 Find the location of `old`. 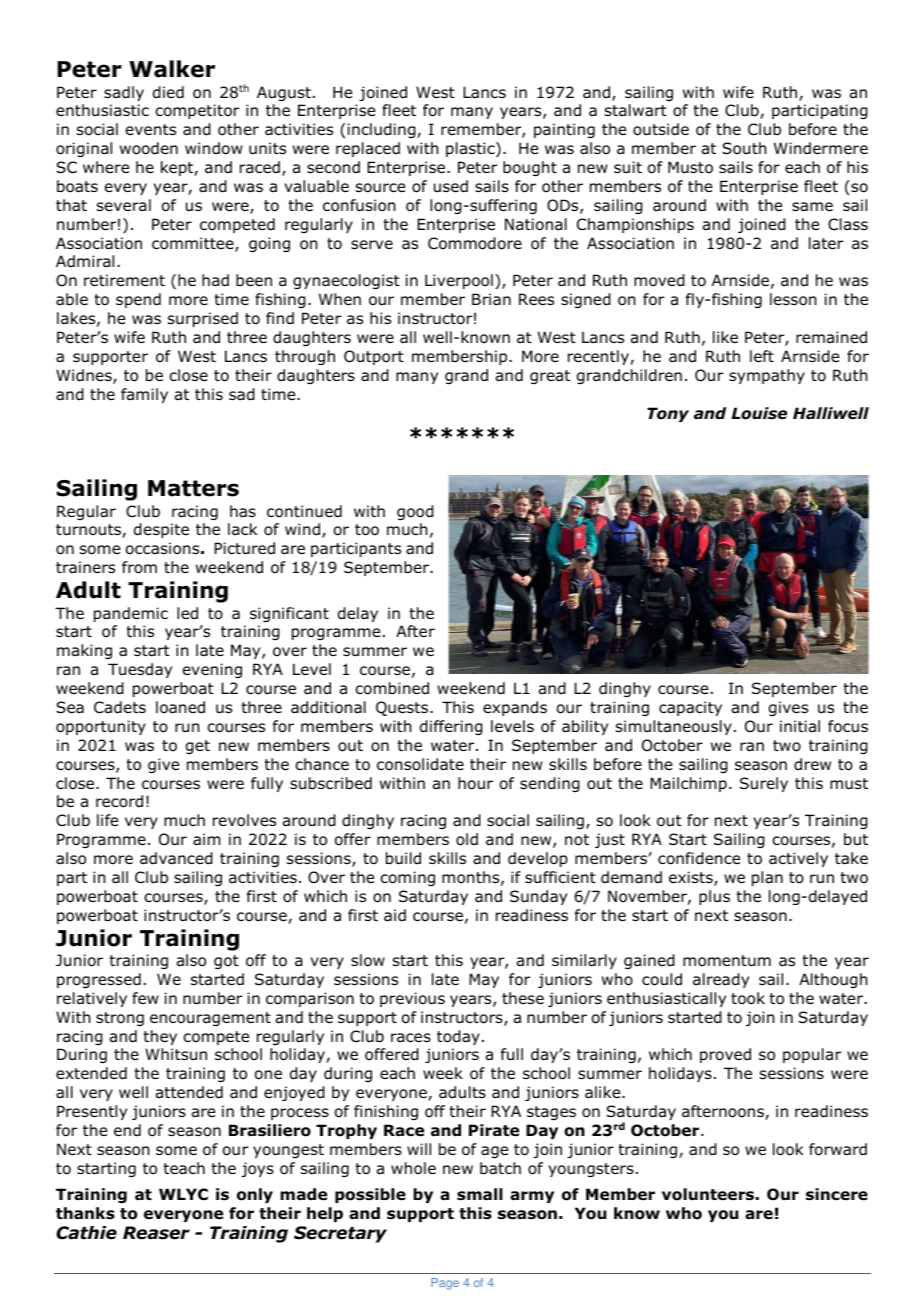

old is located at coordinates (467, 839).
